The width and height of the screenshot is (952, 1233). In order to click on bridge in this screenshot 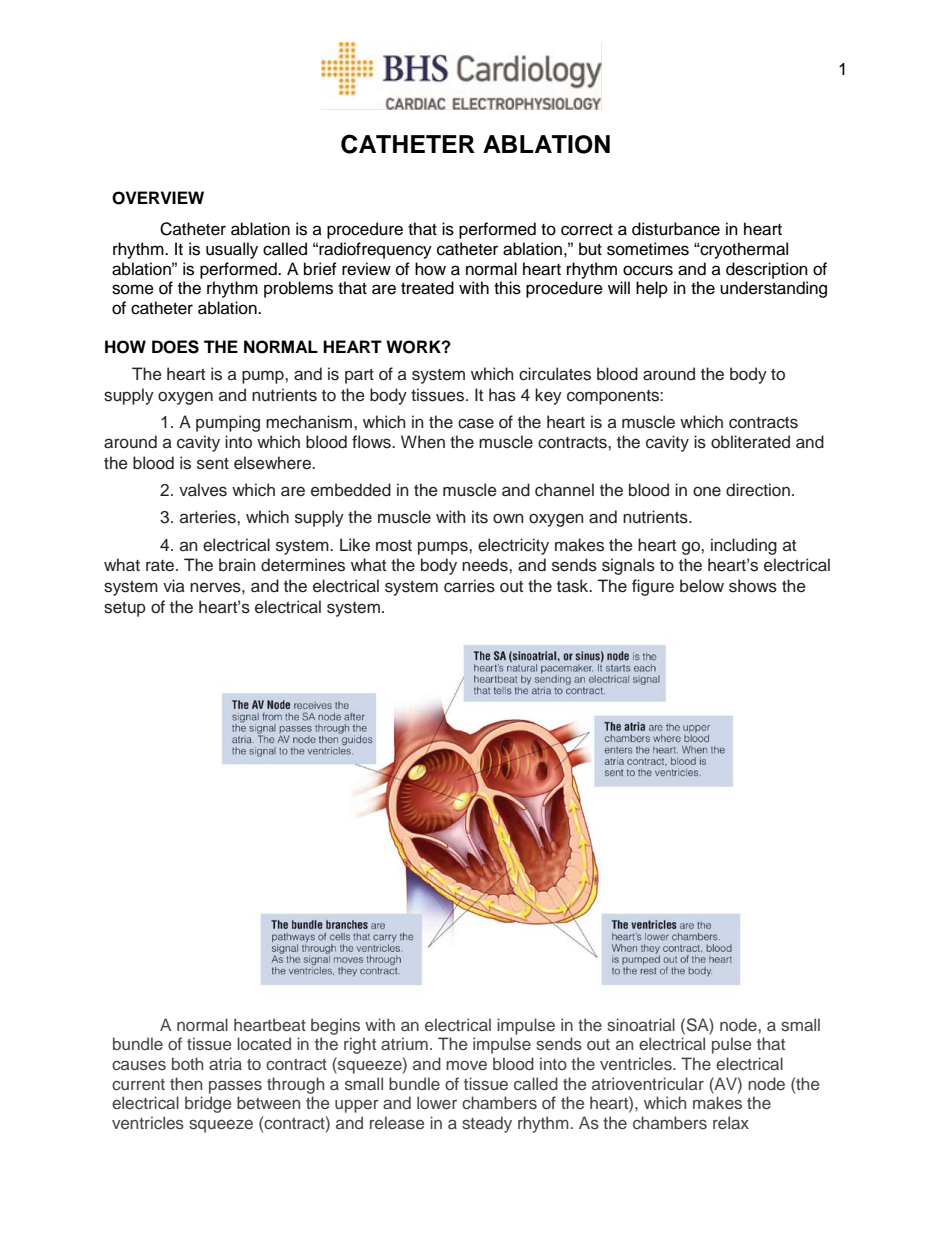, I will do `click(208, 1104)`.
